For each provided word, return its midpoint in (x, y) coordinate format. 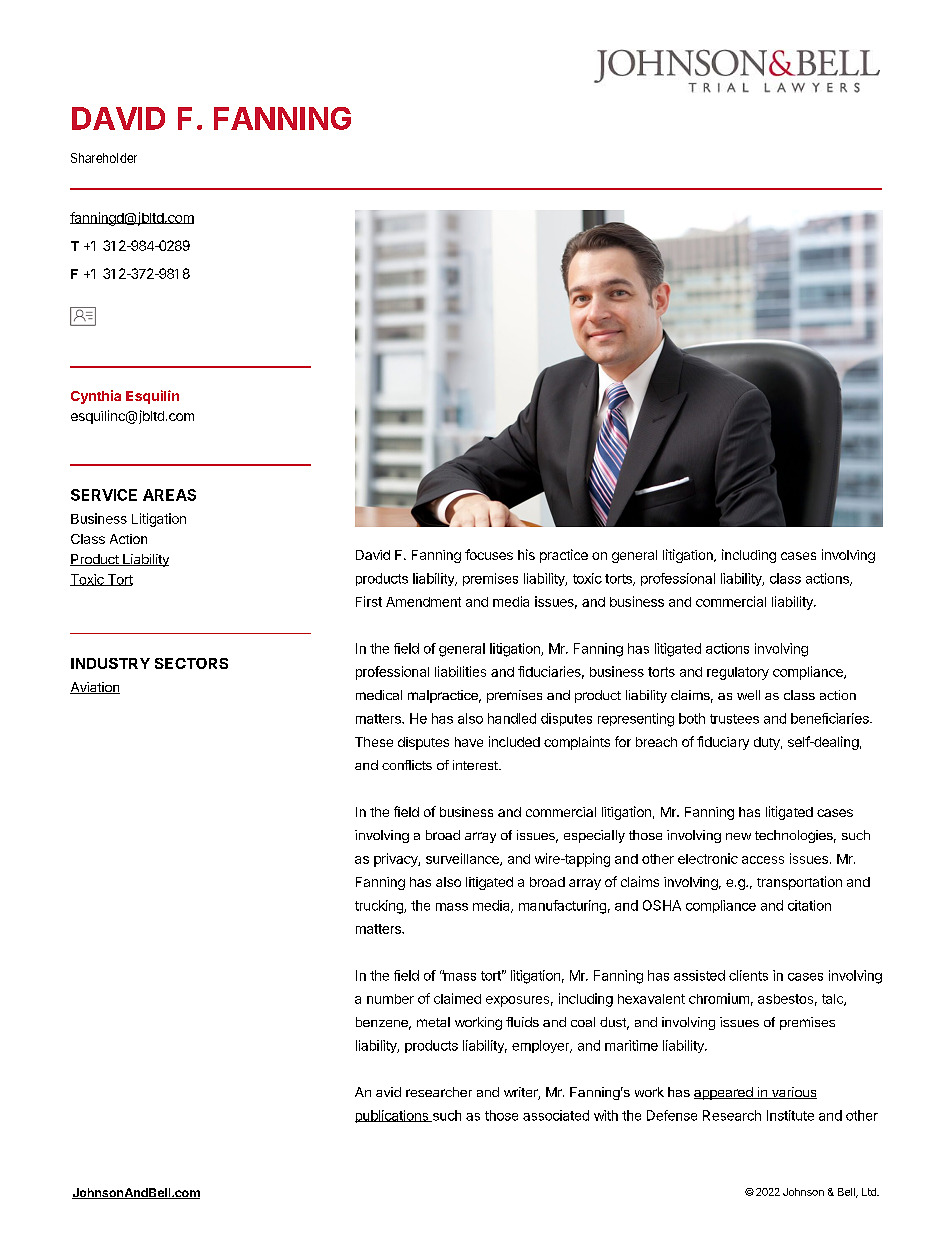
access (763, 860)
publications (392, 1116)
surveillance (463, 859)
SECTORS (191, 663)
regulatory (738, 673)
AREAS (169, 495)
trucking (380, 907)
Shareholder (104, 158)
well (748, 695)
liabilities (460, 671)
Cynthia (96, 397)
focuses (489, 554)
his (526, 554)
